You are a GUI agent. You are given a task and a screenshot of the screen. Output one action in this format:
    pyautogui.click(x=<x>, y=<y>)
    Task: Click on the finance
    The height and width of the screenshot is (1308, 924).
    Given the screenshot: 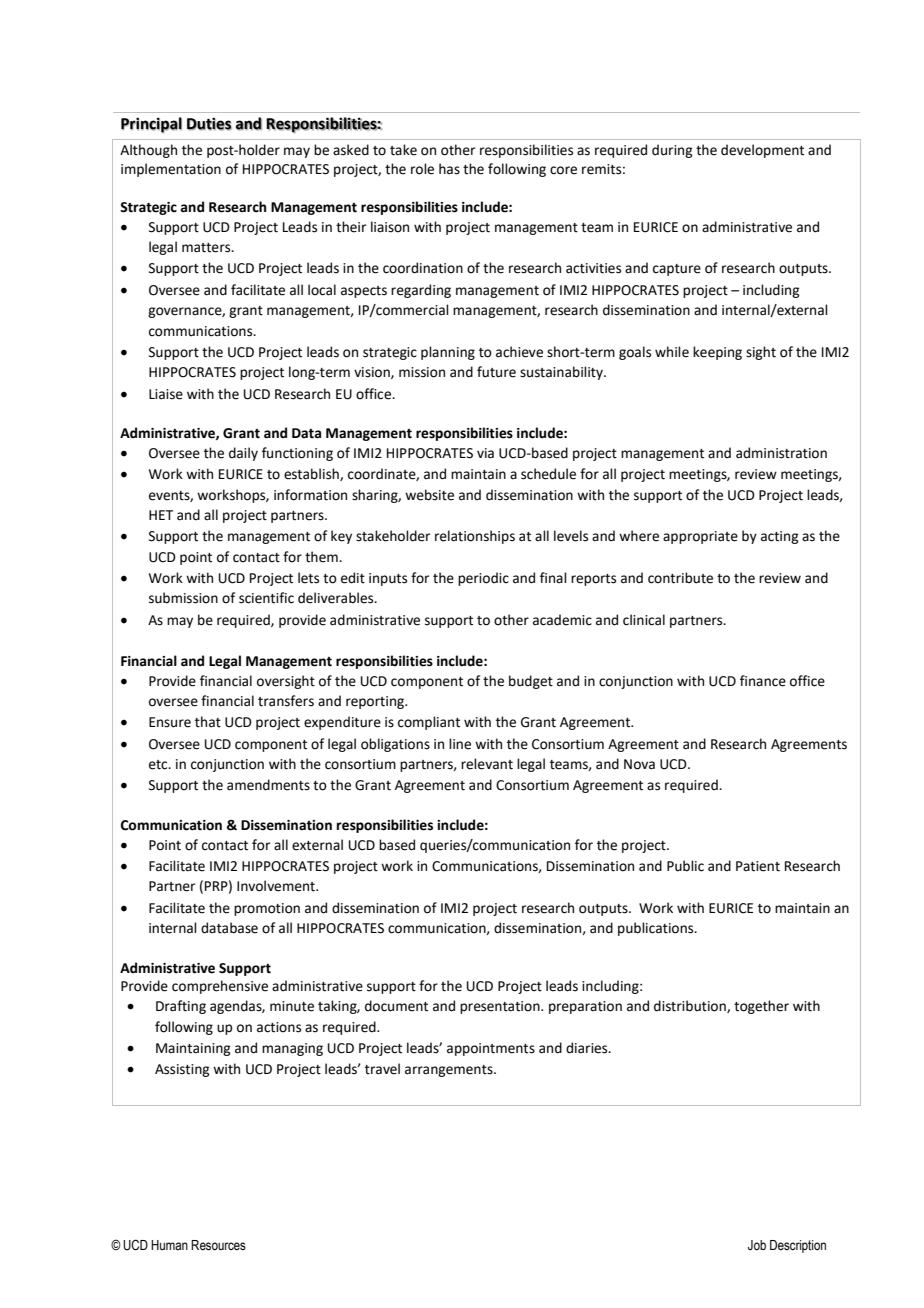 What is the action you would take?
    pyautogui.click(x=763, y=681)
